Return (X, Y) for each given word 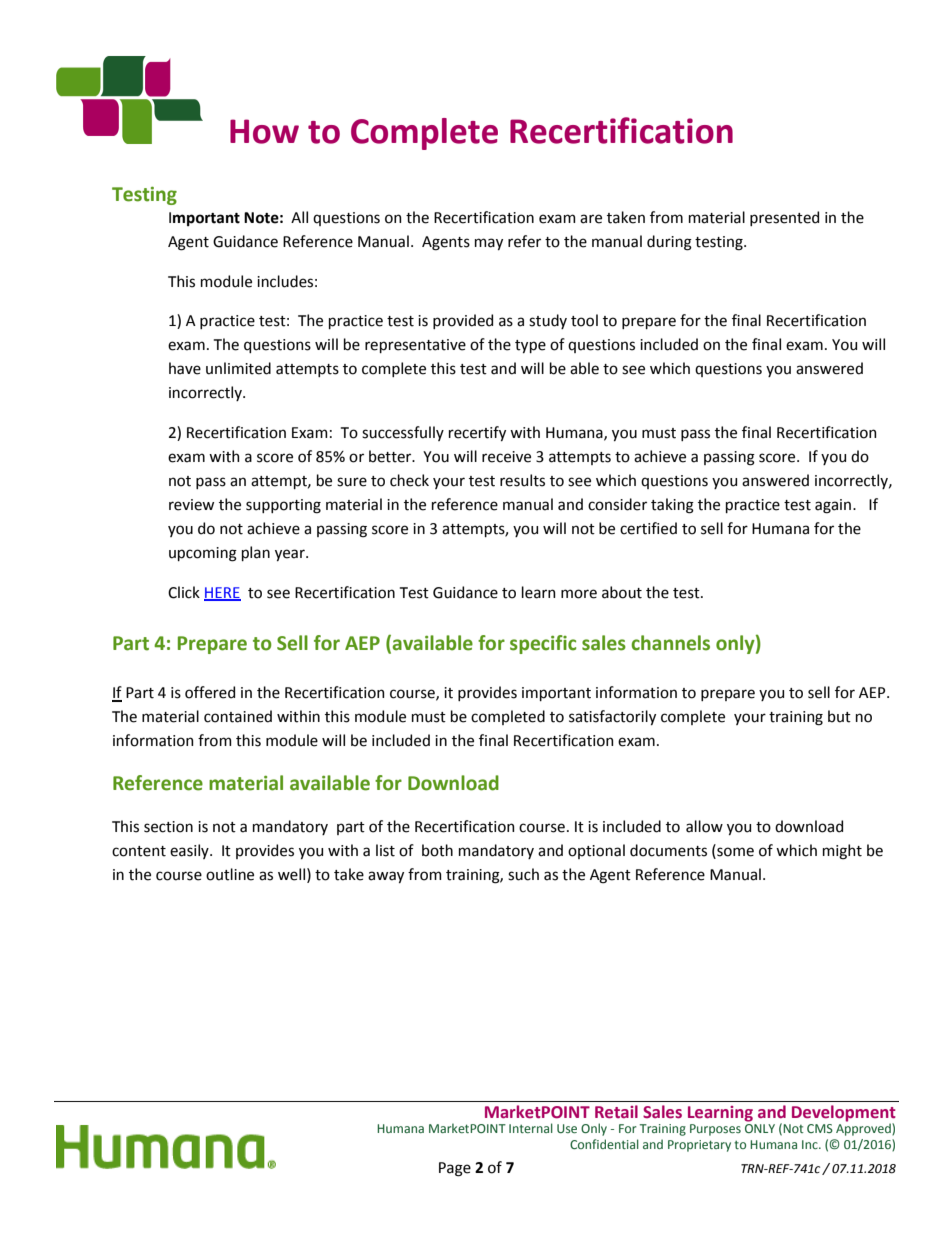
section (168, 827)
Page (455, 1169)
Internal (531, 1128)
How (264, 131)
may (489, 244)
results (522, 480)
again (833, 506)
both (437, 850)
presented (784, 218)
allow (704, 826)
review (191, 505)
